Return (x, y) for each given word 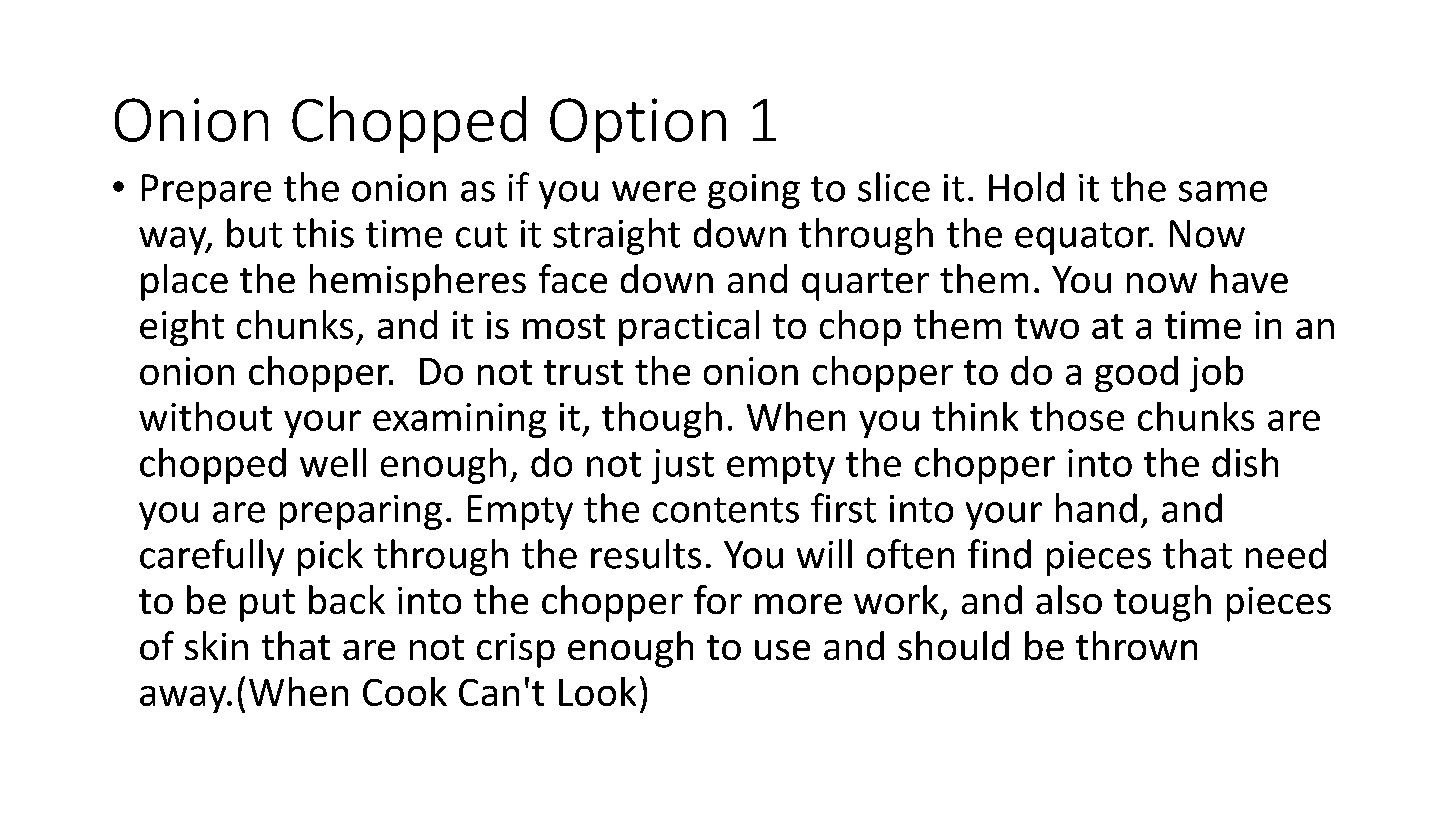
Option (638, 125)
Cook (405, 691)
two (1047, 326)
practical (689, 328)
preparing (361, 512)
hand (1096, 508)
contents (726, 510)
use (782, 650)
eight (182, 328)
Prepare (206, 191)
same (1223, 191)
